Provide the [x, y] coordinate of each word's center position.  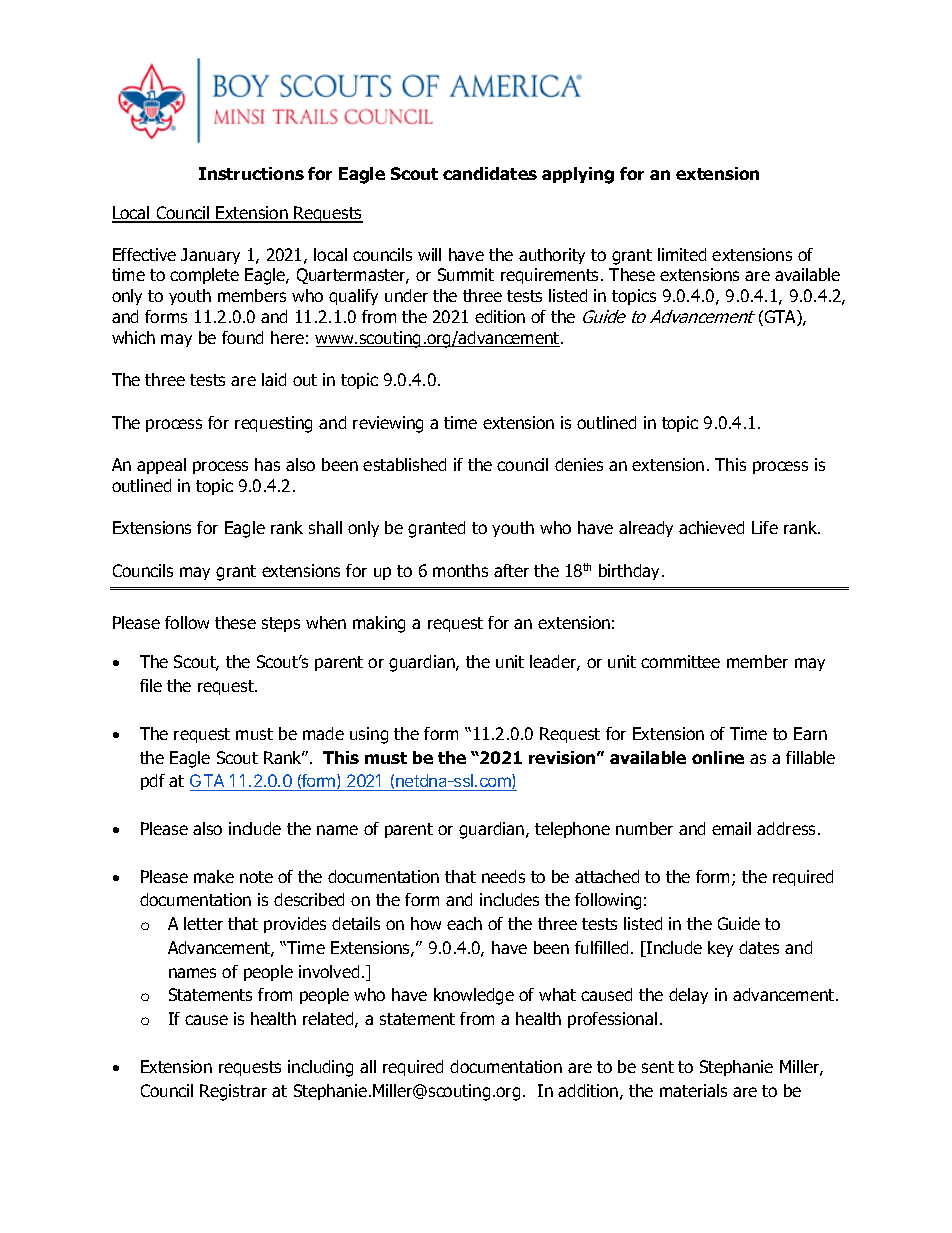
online [718, 757]
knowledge [474, 996]
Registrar [233, 1092]
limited [682, 254]
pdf [153, 782]
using [369, 735]
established [404, 464]
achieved [711, 527]
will [429, 254]
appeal [161, 466]
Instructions [251, 173]
